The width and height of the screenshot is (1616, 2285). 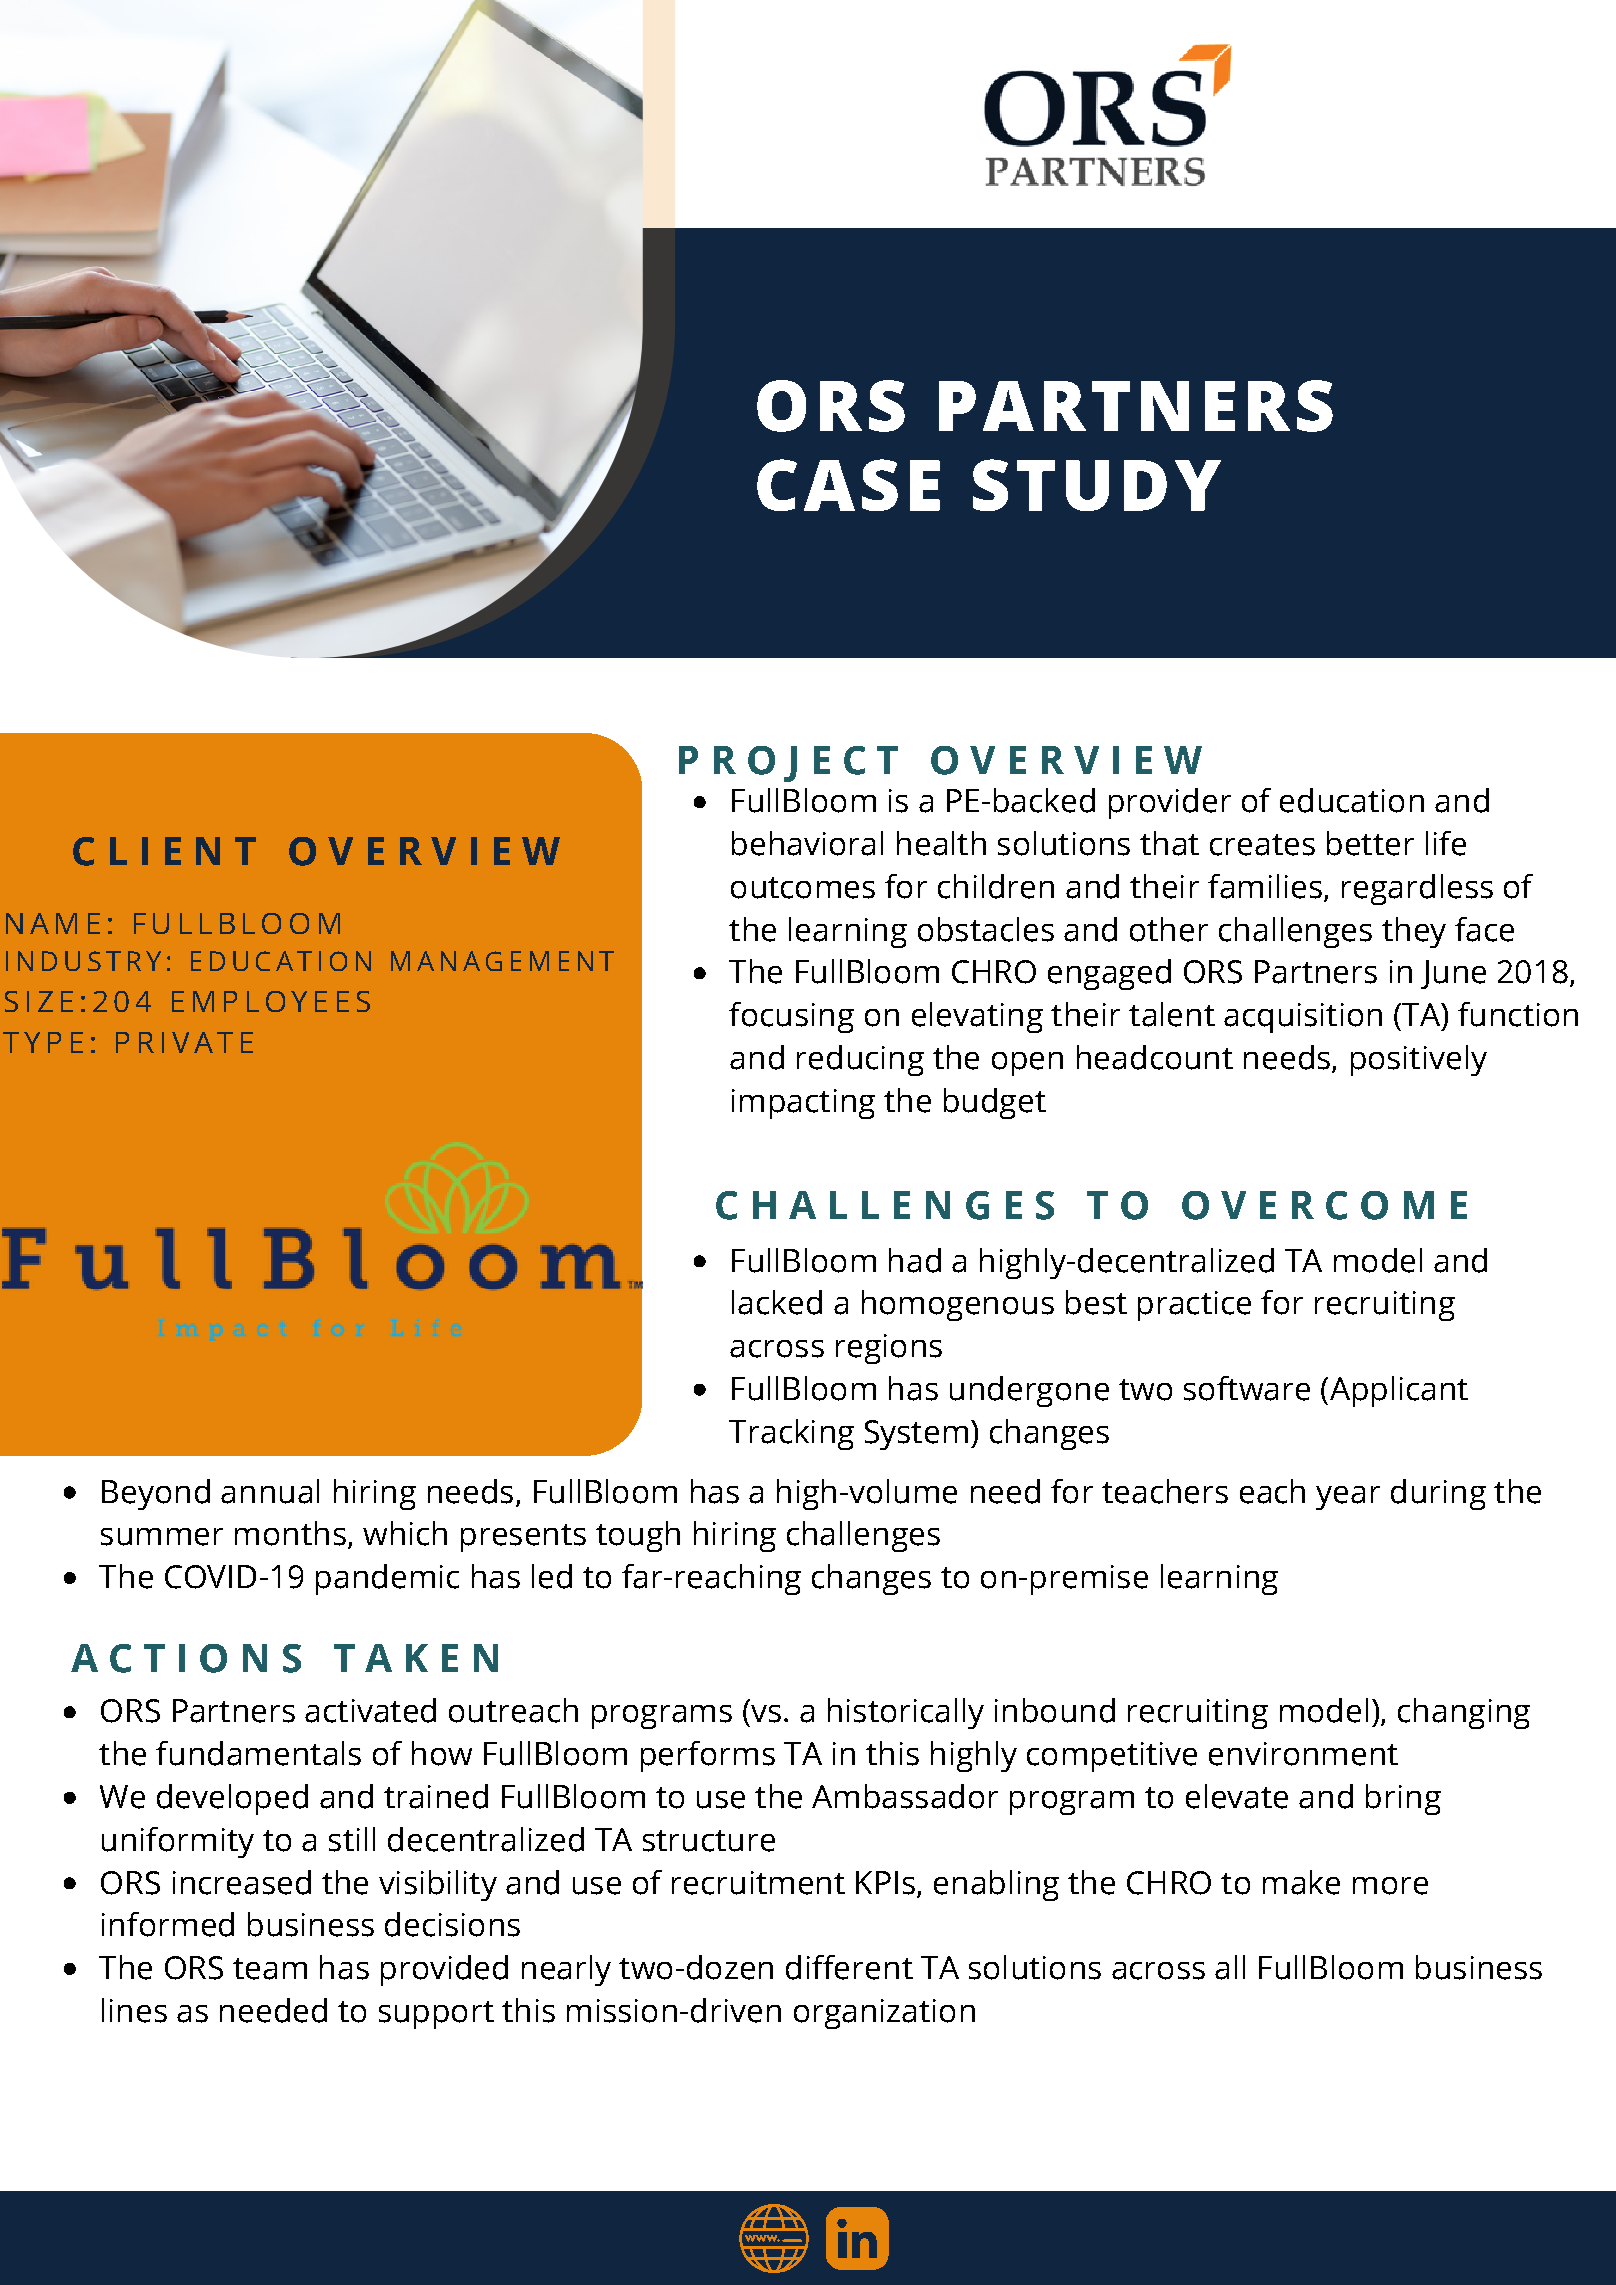 What do you see at coordinates (1170, 803) in the screenshot?
I see `provider` at bounding box center [1170, 803].
